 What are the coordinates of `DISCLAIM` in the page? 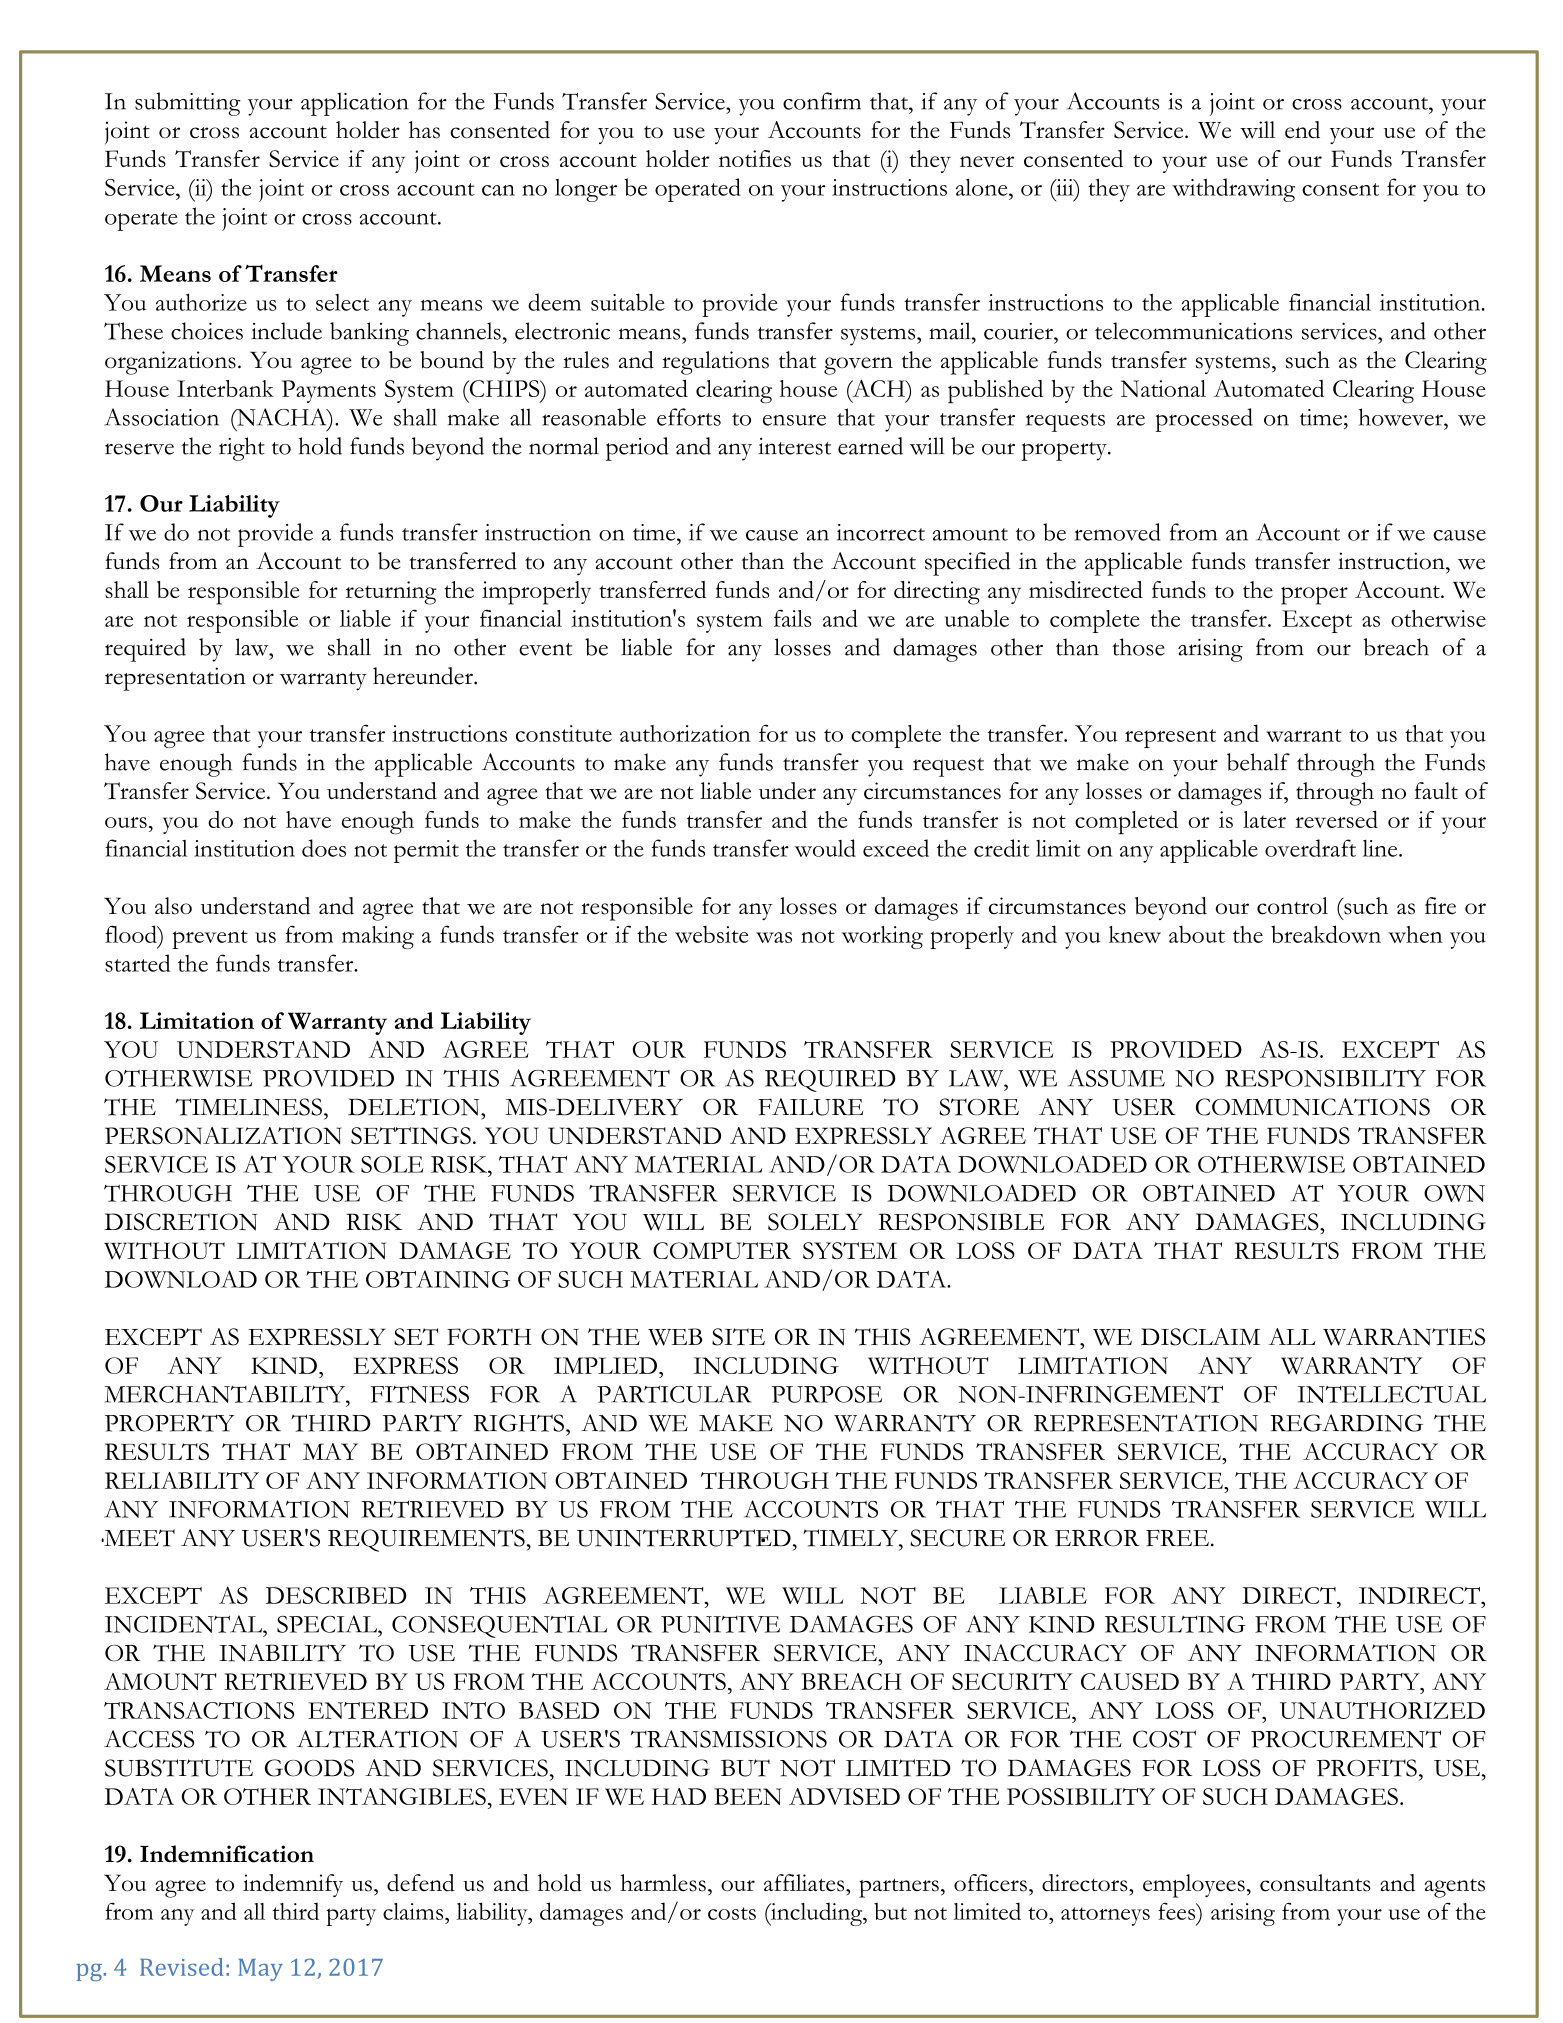 It's located at (1200, 1337).
